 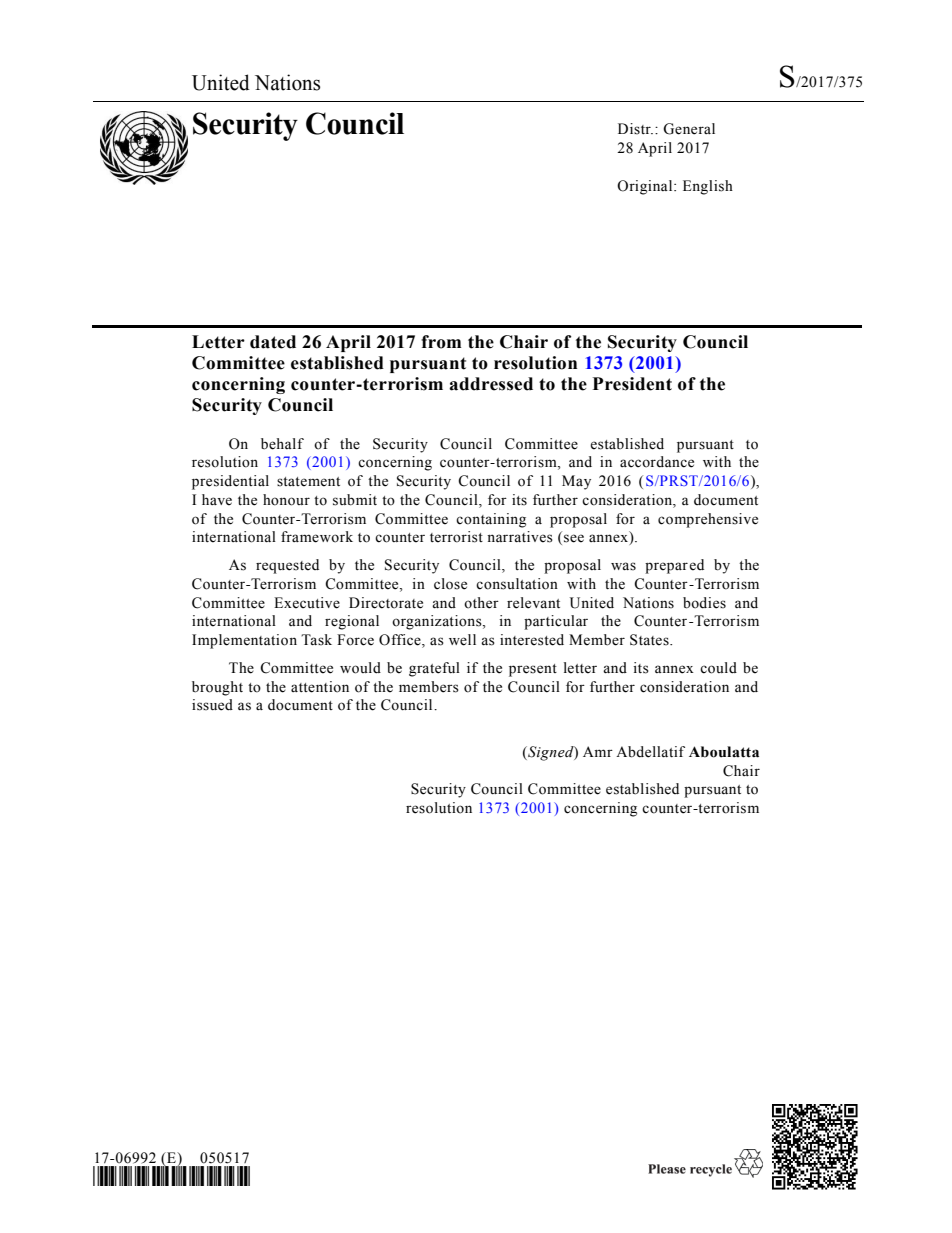 I want to click on Amr, so click(x=598, y=751).
